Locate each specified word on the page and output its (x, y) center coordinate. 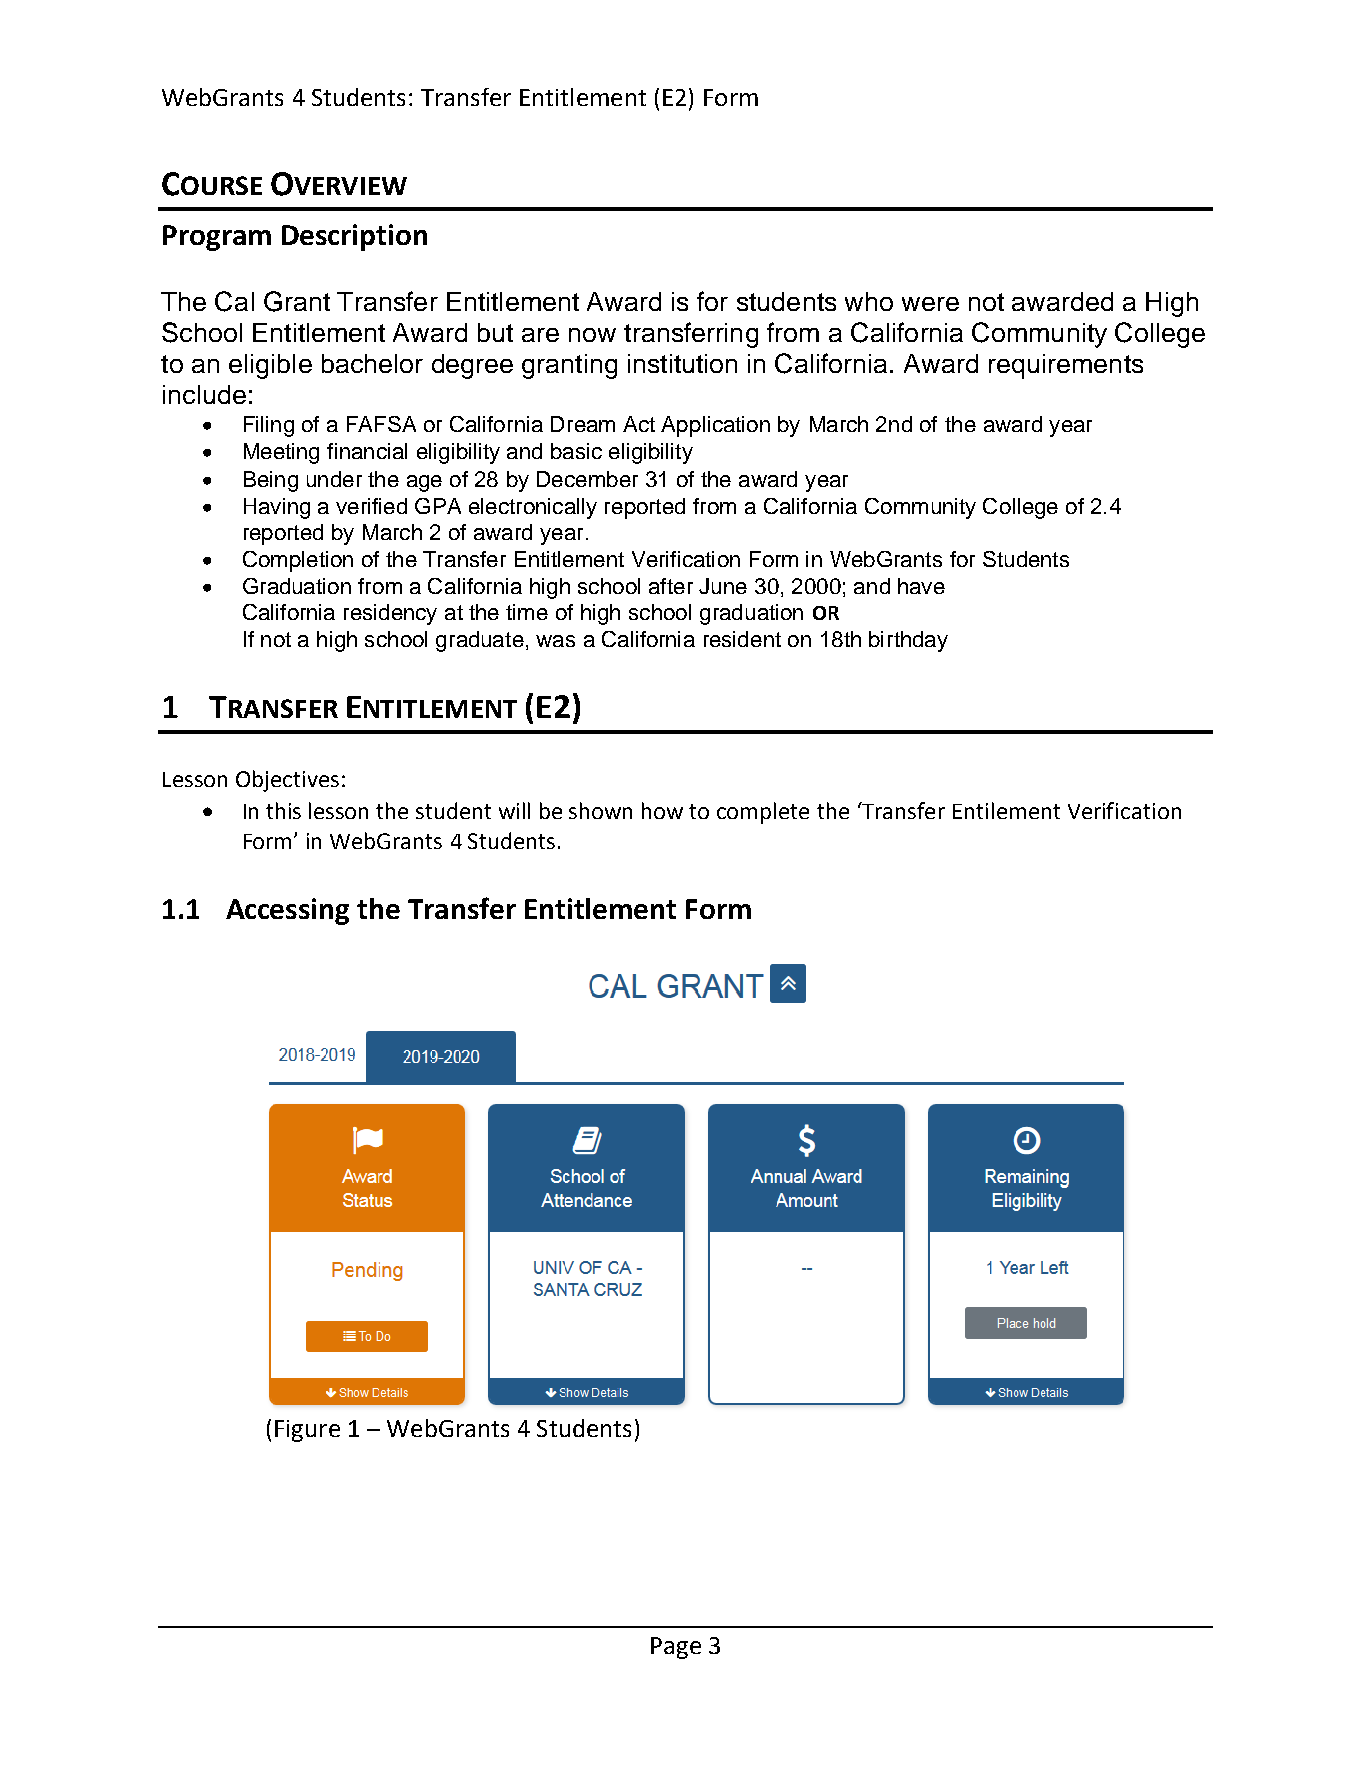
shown (600, 810)
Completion (298, 561)
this (283, 810)
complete (763, 813)
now (592, 335)
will (514, 810)
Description (354, 237)
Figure (307, 1431)
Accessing (287, 911)
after (671, 586)
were (930, 304)
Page (676, 1648)
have (921, 586)
